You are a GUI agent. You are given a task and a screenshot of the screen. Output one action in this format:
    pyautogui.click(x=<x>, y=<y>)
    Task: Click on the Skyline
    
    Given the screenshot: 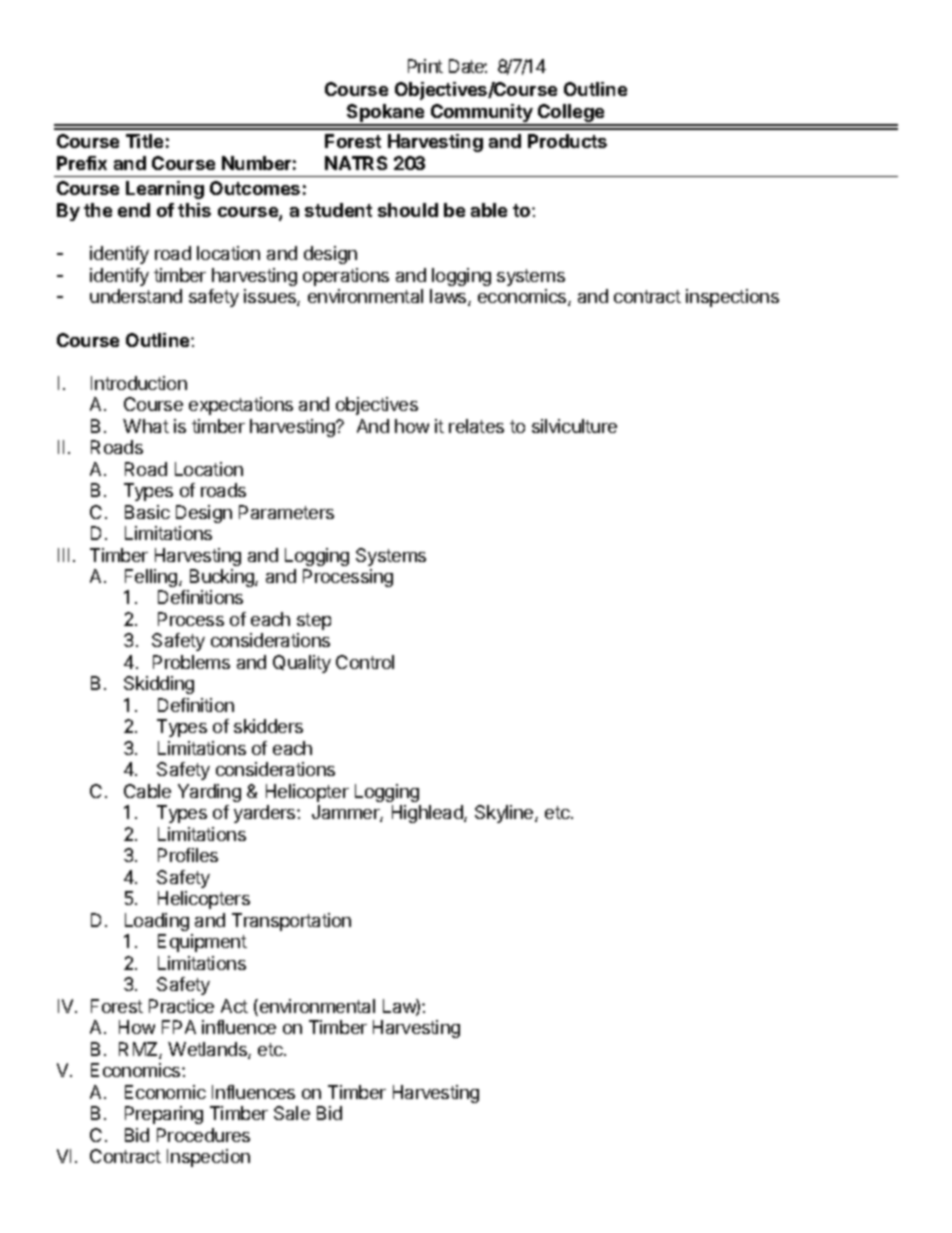 What is the action you would take?
    pyautogui.click(x=505, y=814)
